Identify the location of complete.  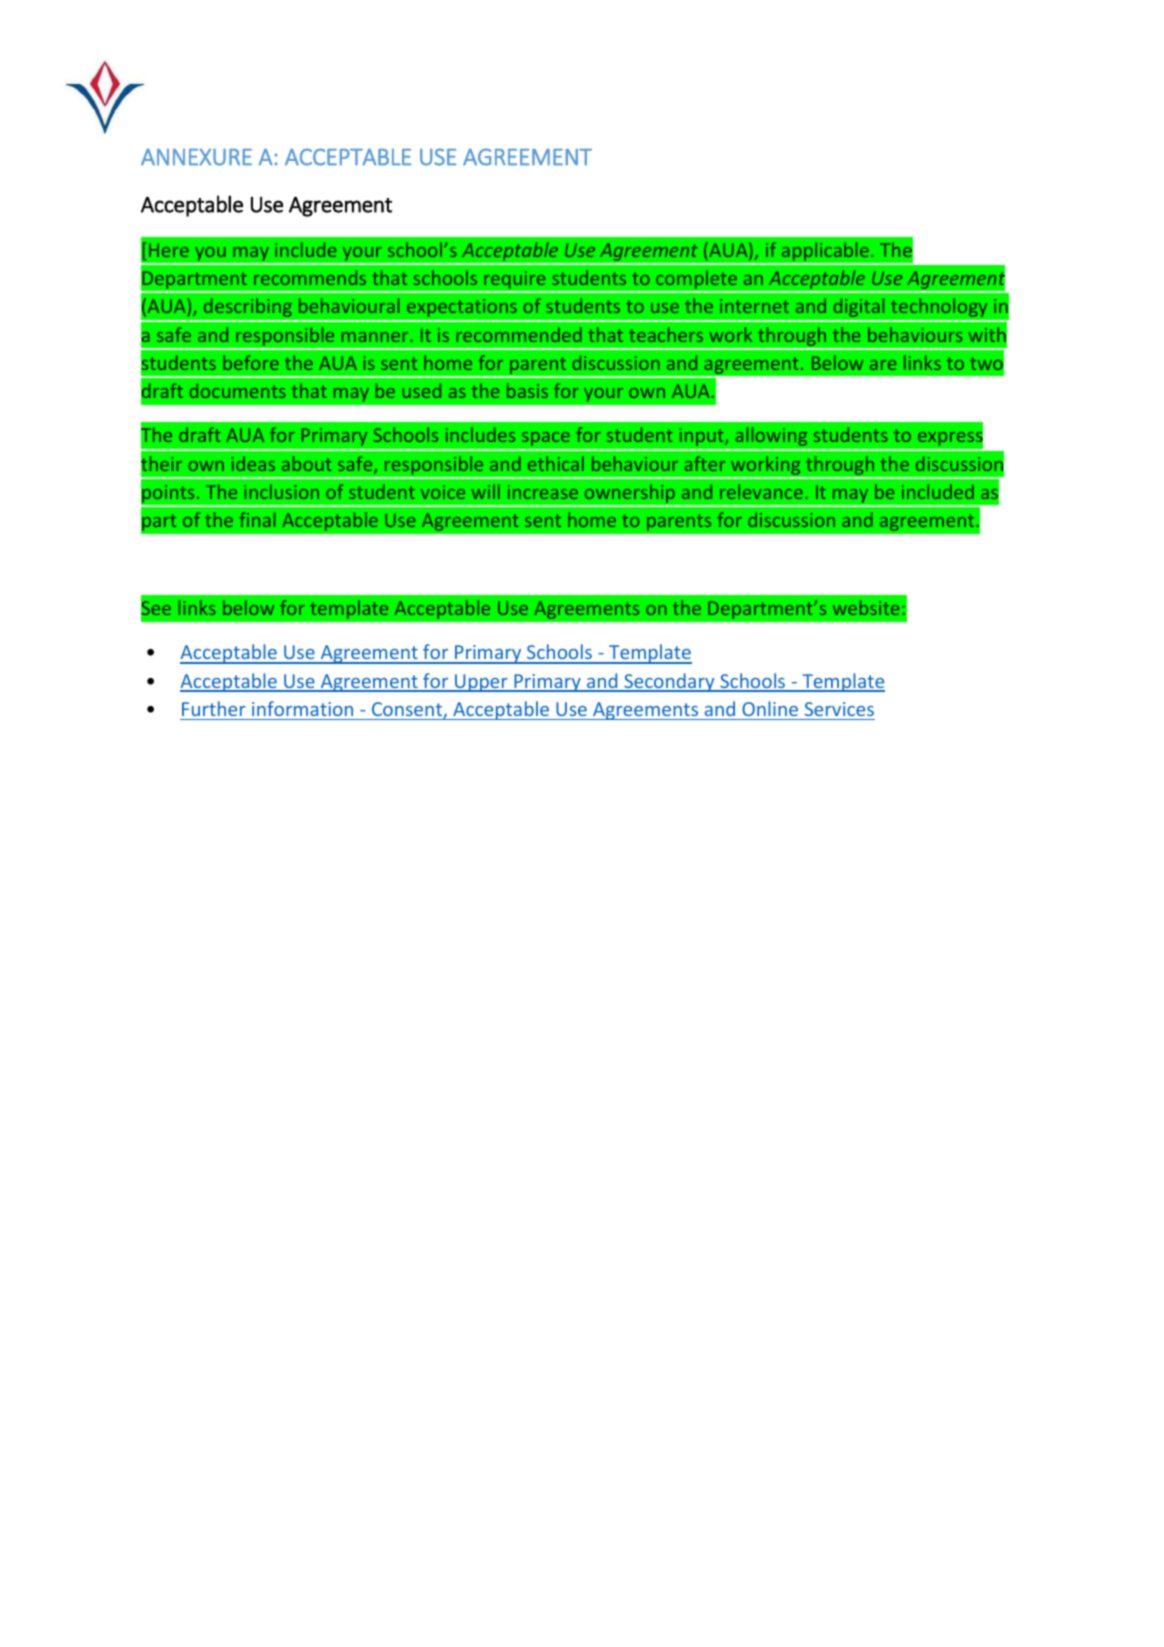
(696, 281).
